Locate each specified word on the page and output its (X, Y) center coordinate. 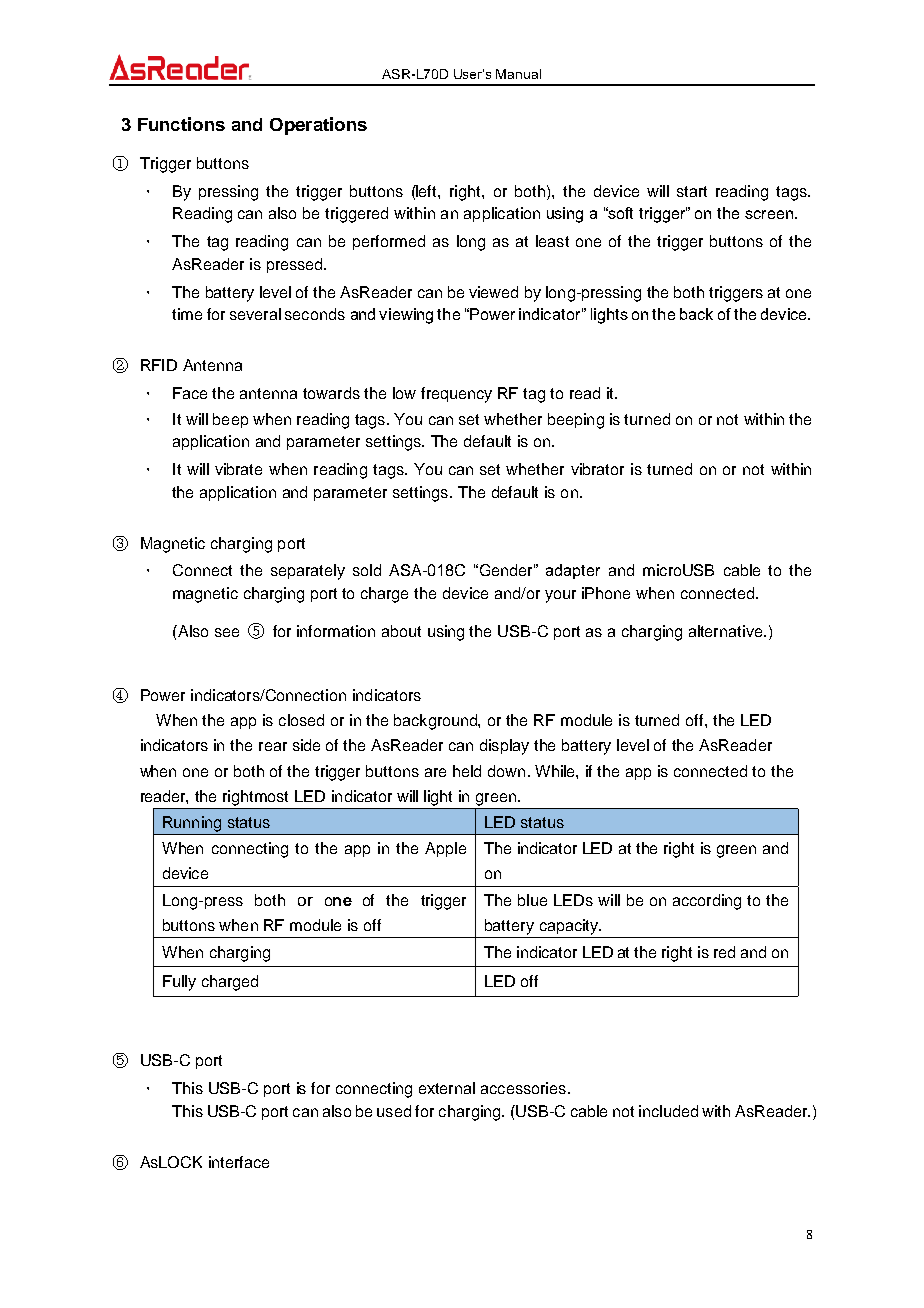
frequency (456, 395)
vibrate (238, 469)
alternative (727, 631)
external (447, 1088)
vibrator (597, 469)
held (467, 771)
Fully (179, 983)
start (692, 191)
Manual (518, 74)
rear (273, 746)
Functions (181, 124)
